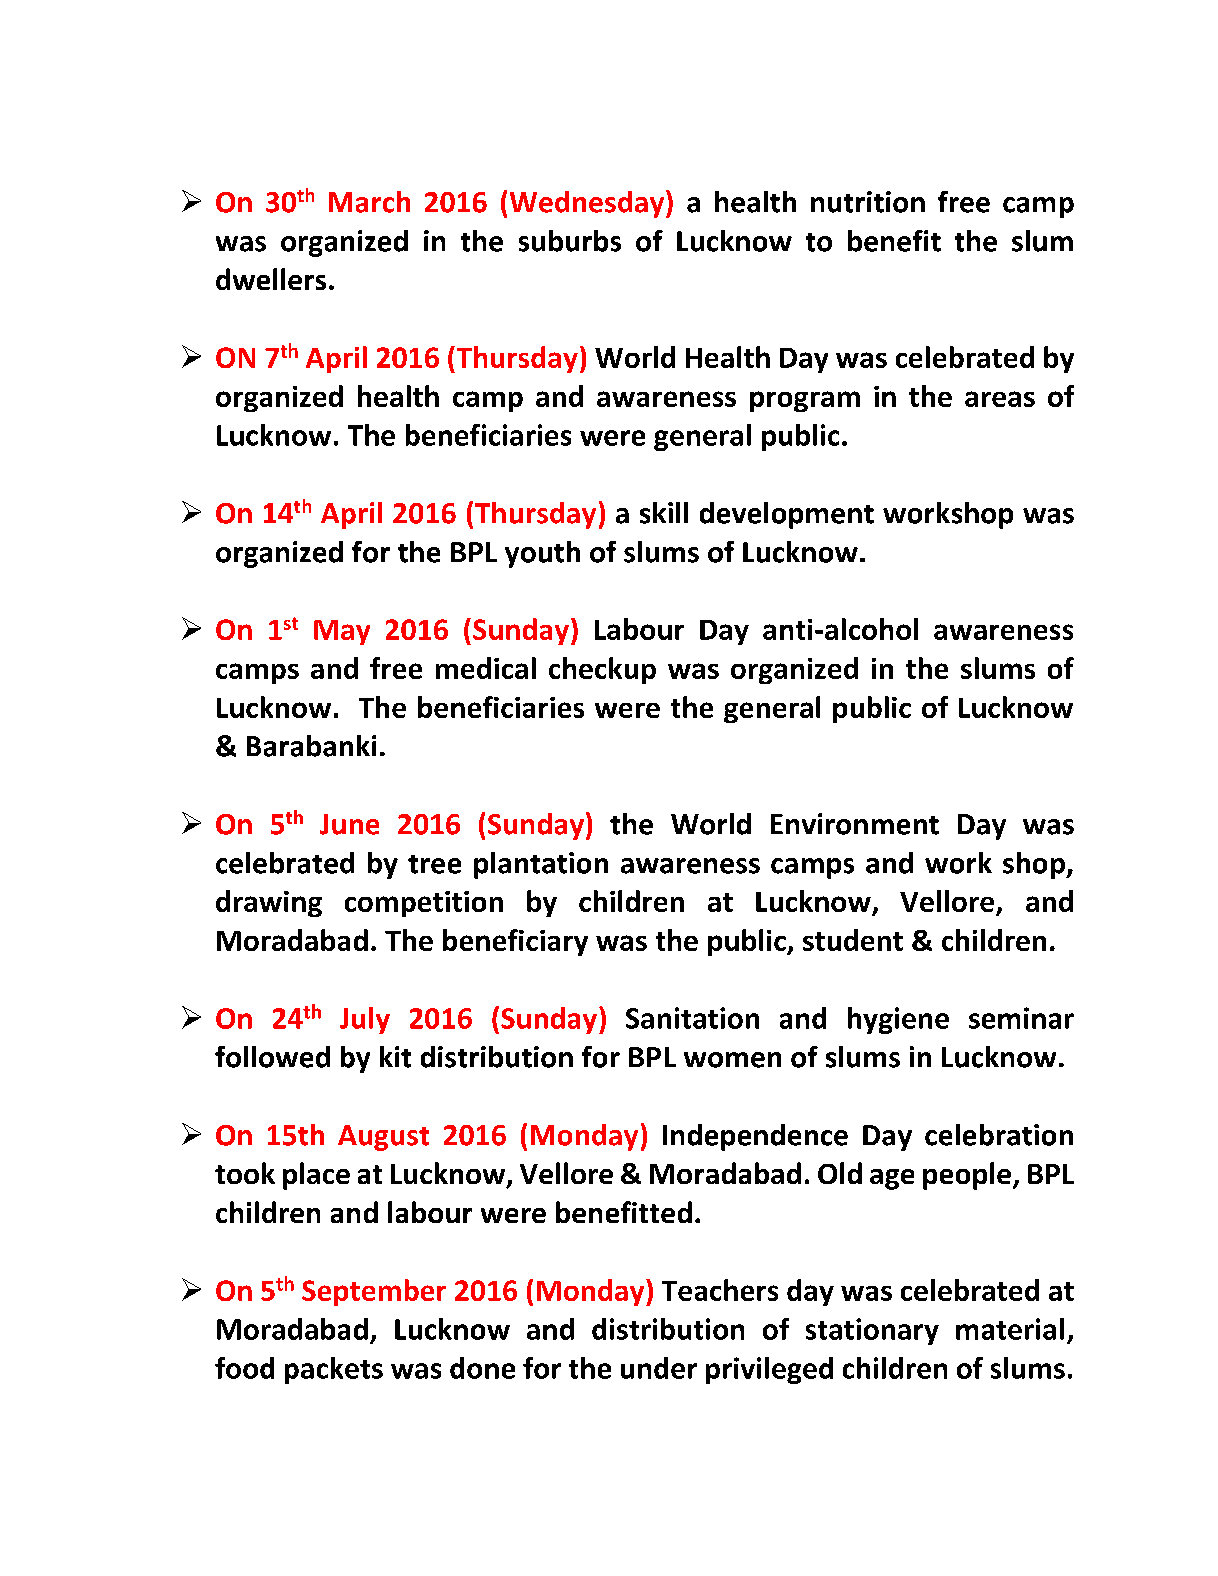 This page has width=1218, height=1576. Describe the element at coordinates (659, 1368) in the page. I see `under` at that location.
